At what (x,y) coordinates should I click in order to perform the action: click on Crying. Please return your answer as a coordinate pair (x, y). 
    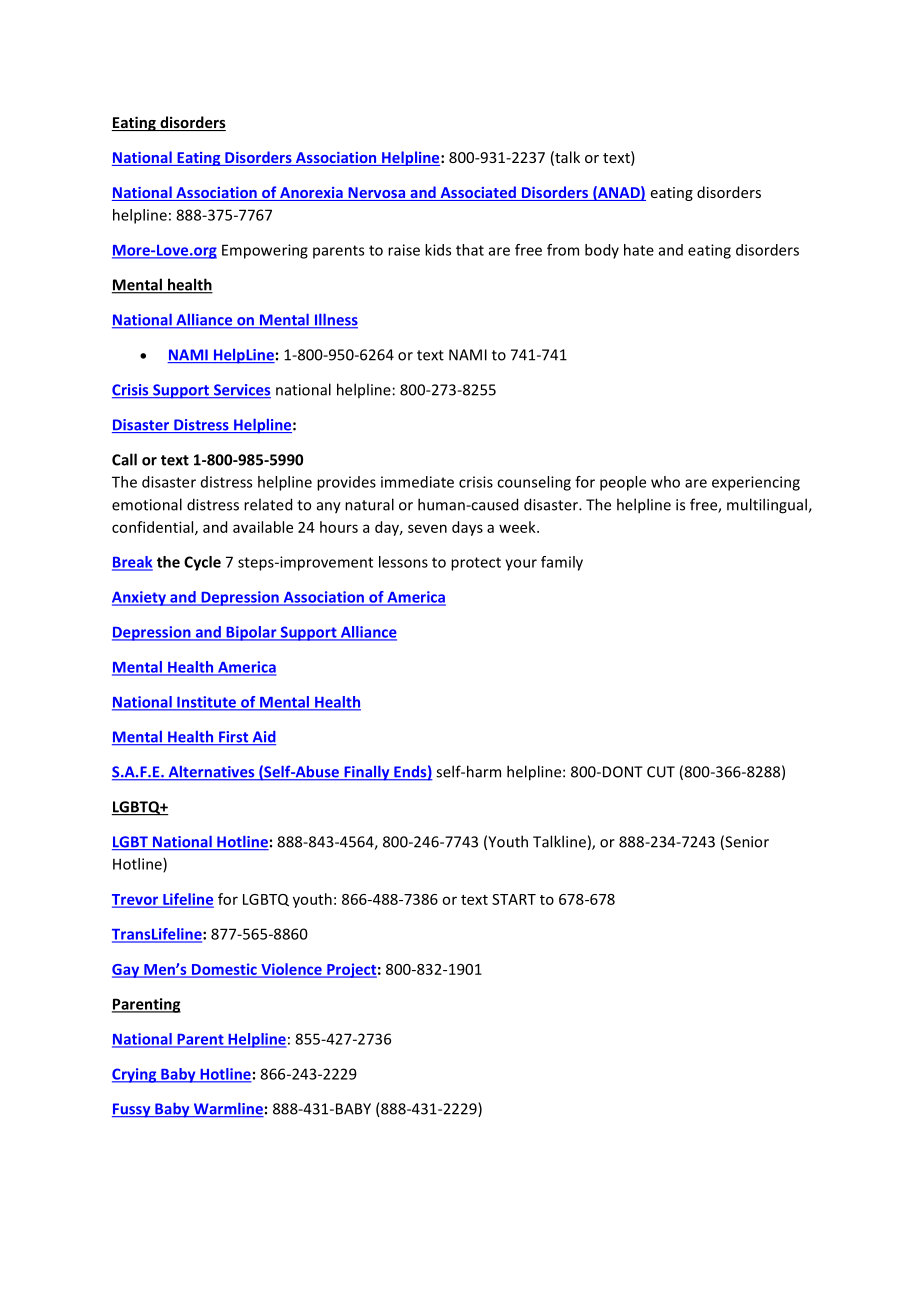
    Looking at the image, I should click on (135, 1075).
